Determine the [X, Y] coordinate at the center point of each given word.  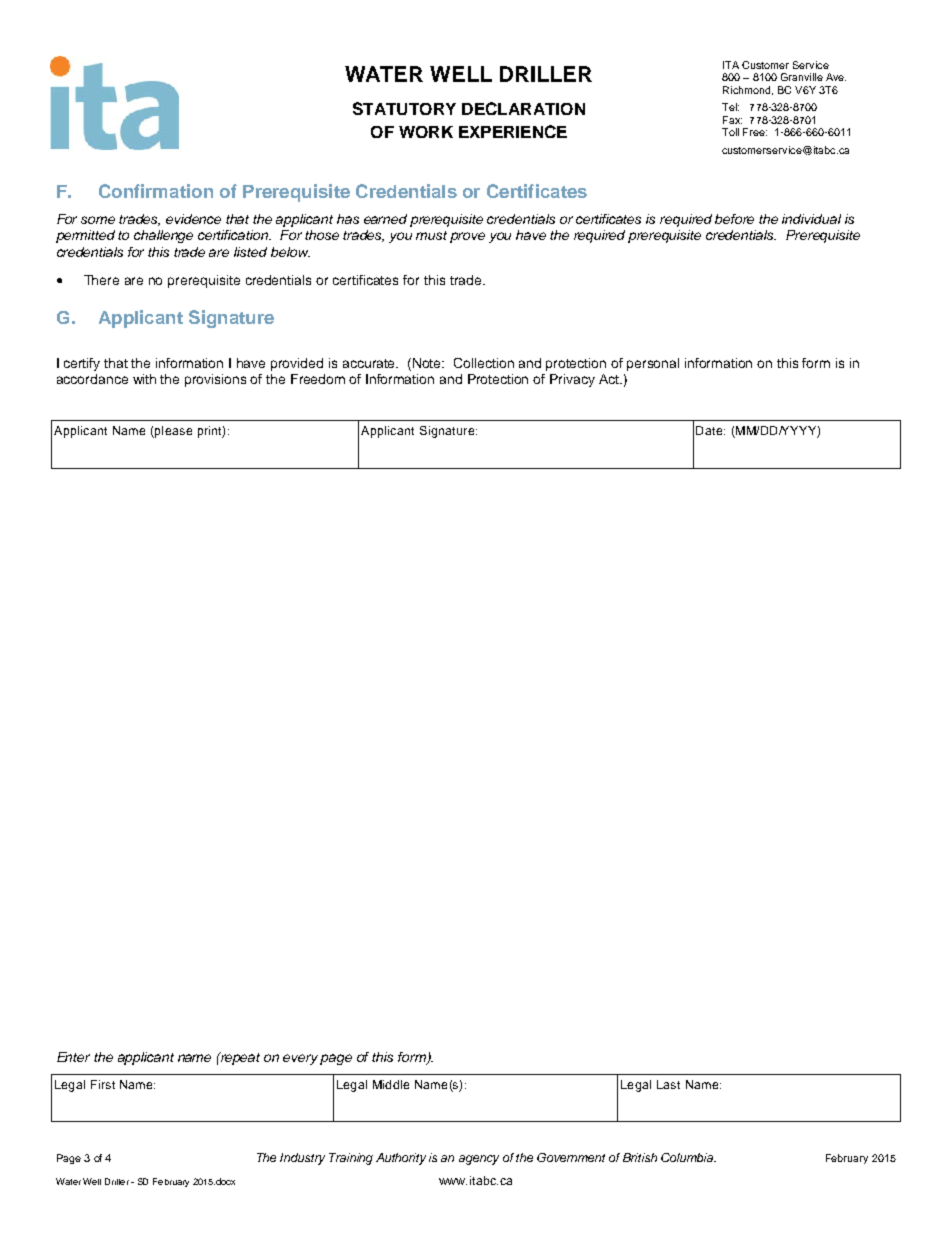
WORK [426, 132]
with [144, 379]
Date [710, 430]
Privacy [572, 380]
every [302, 1059]
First [103, 1084]
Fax [732, 120]
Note [428, 363]
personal [653, 364]
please [172, 432]
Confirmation [156, 191]
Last [668, 1084]
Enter [73, 1057]
